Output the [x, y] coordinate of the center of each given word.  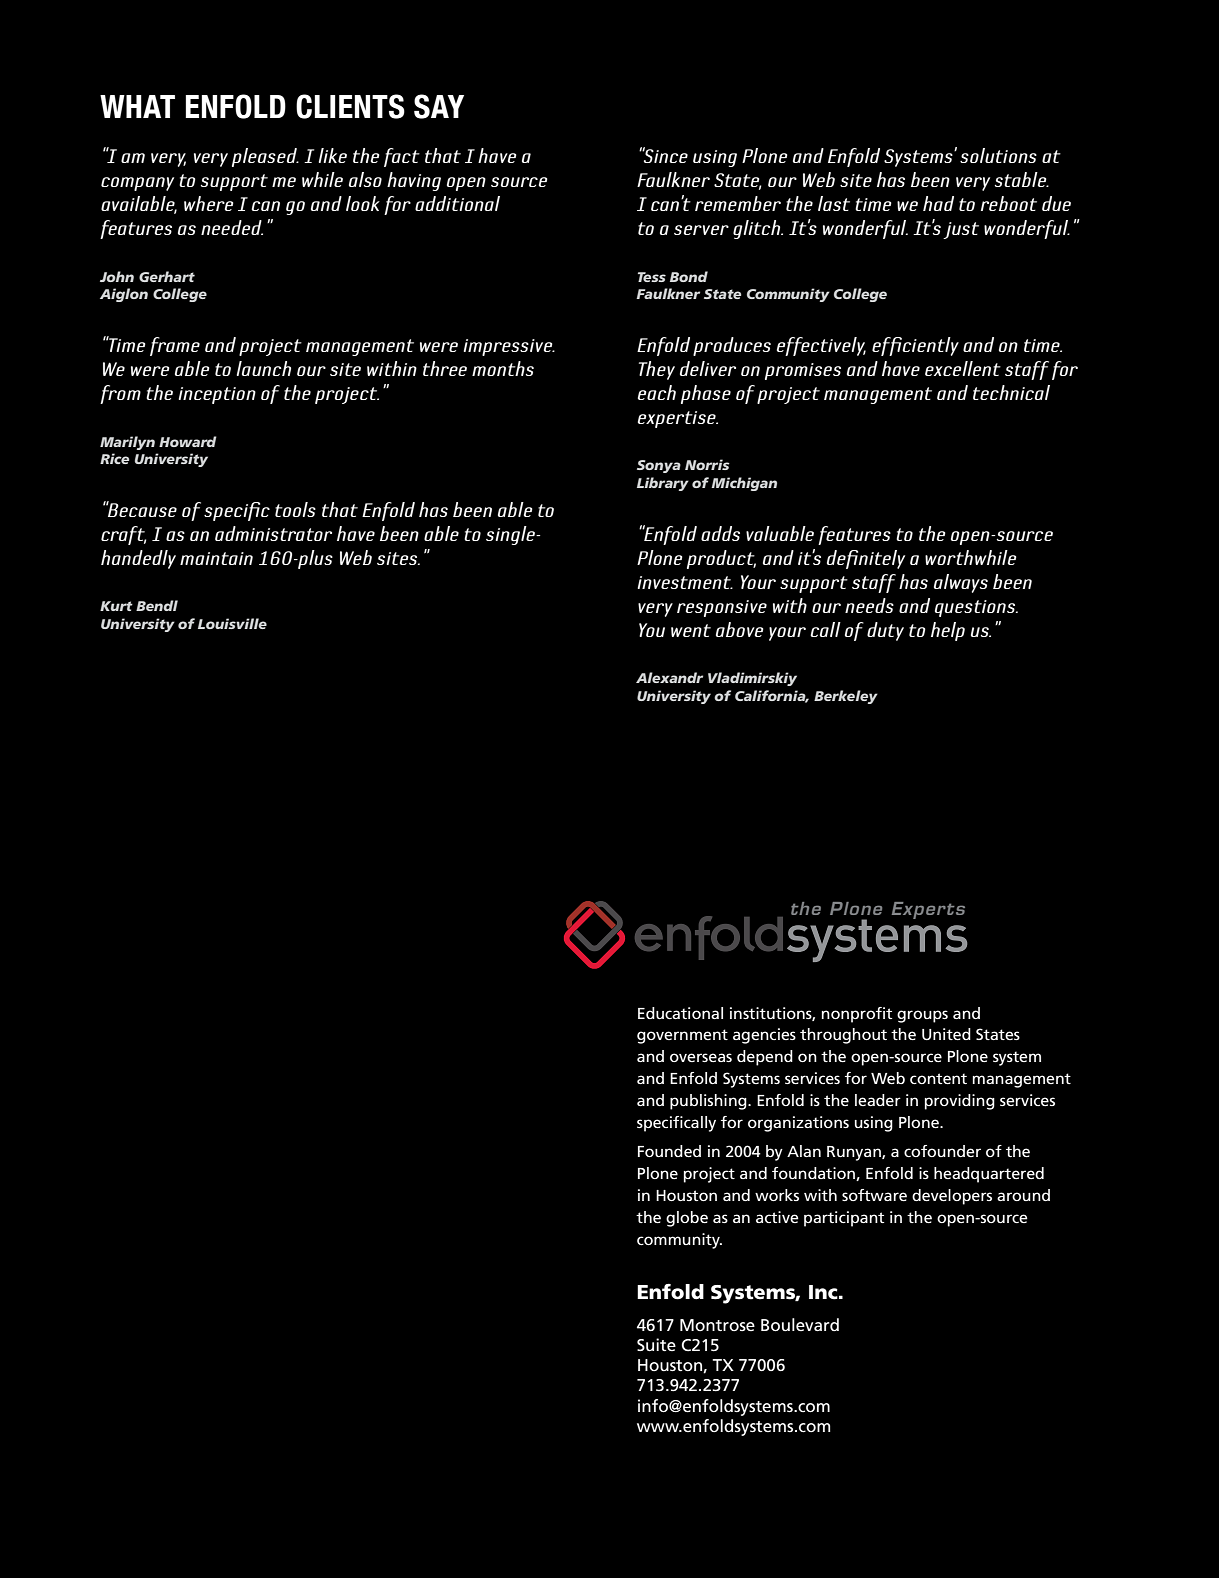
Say [439, 106]
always [961, 583]
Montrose [717, 1325]
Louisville [232, 623]
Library [663, 484]
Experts [928, 910]
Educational [680, 1013]
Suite [656, 1345]
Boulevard [800, 1325]
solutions [998, 155]
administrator [273, 533]
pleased [265, 157]
